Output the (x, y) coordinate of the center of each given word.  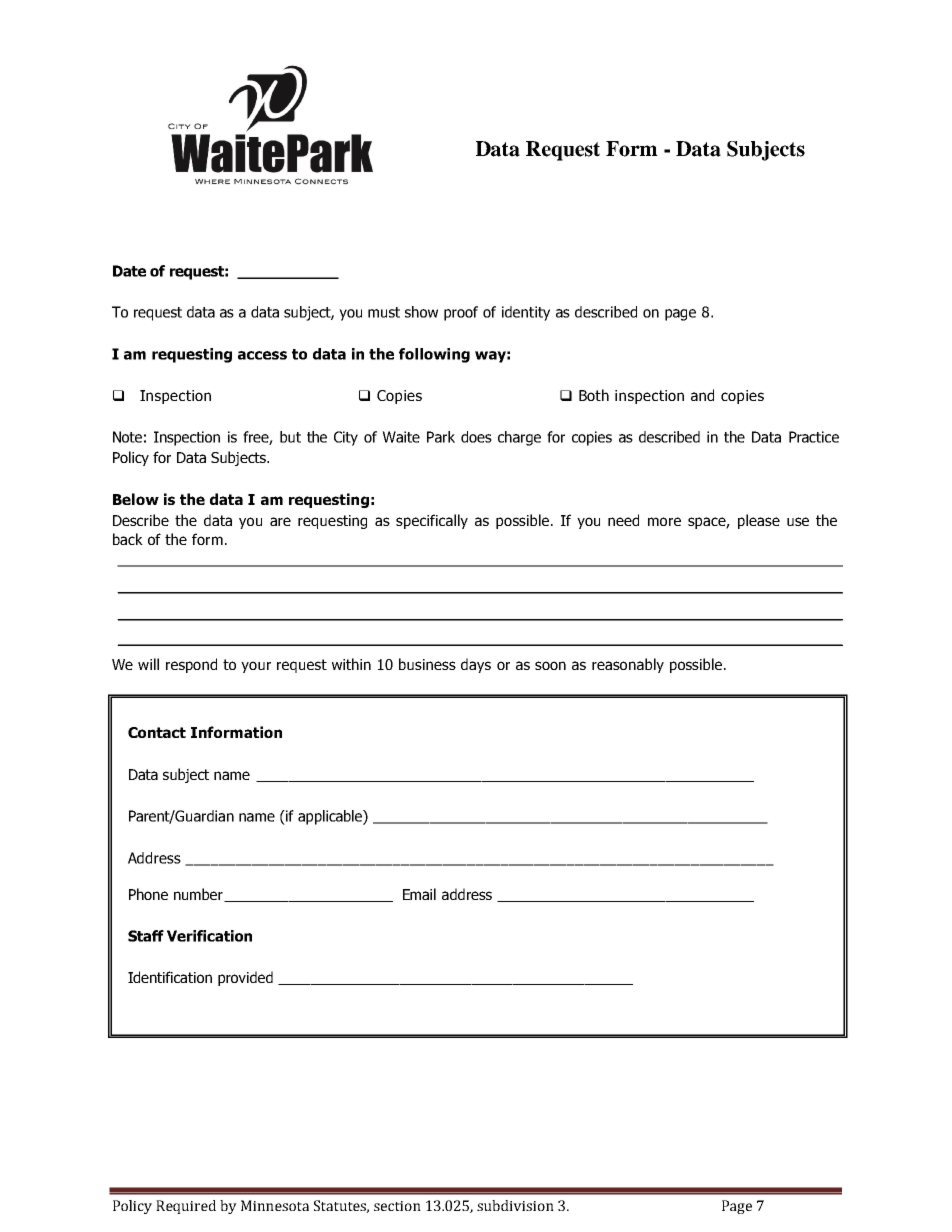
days (476, 665)
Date (129, 271)
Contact (157, 732)
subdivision (515, 1205)
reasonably (628, 665)
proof (461, 313)
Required (186, 1207)
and (702, 395)
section (397, 1206)
